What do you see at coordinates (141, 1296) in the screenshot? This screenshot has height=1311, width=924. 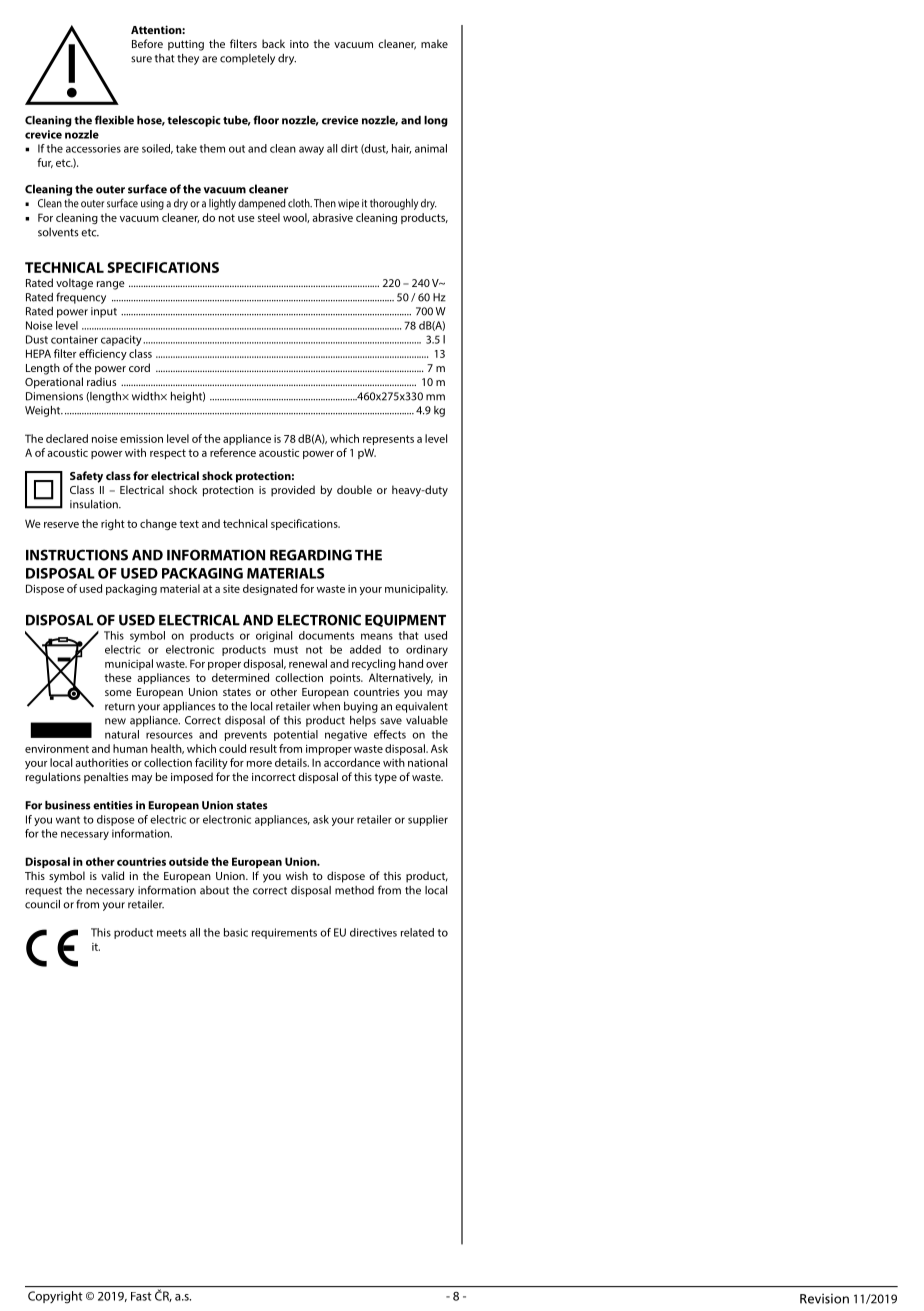 I see `Fast` at bounding box center [141, 1296].
